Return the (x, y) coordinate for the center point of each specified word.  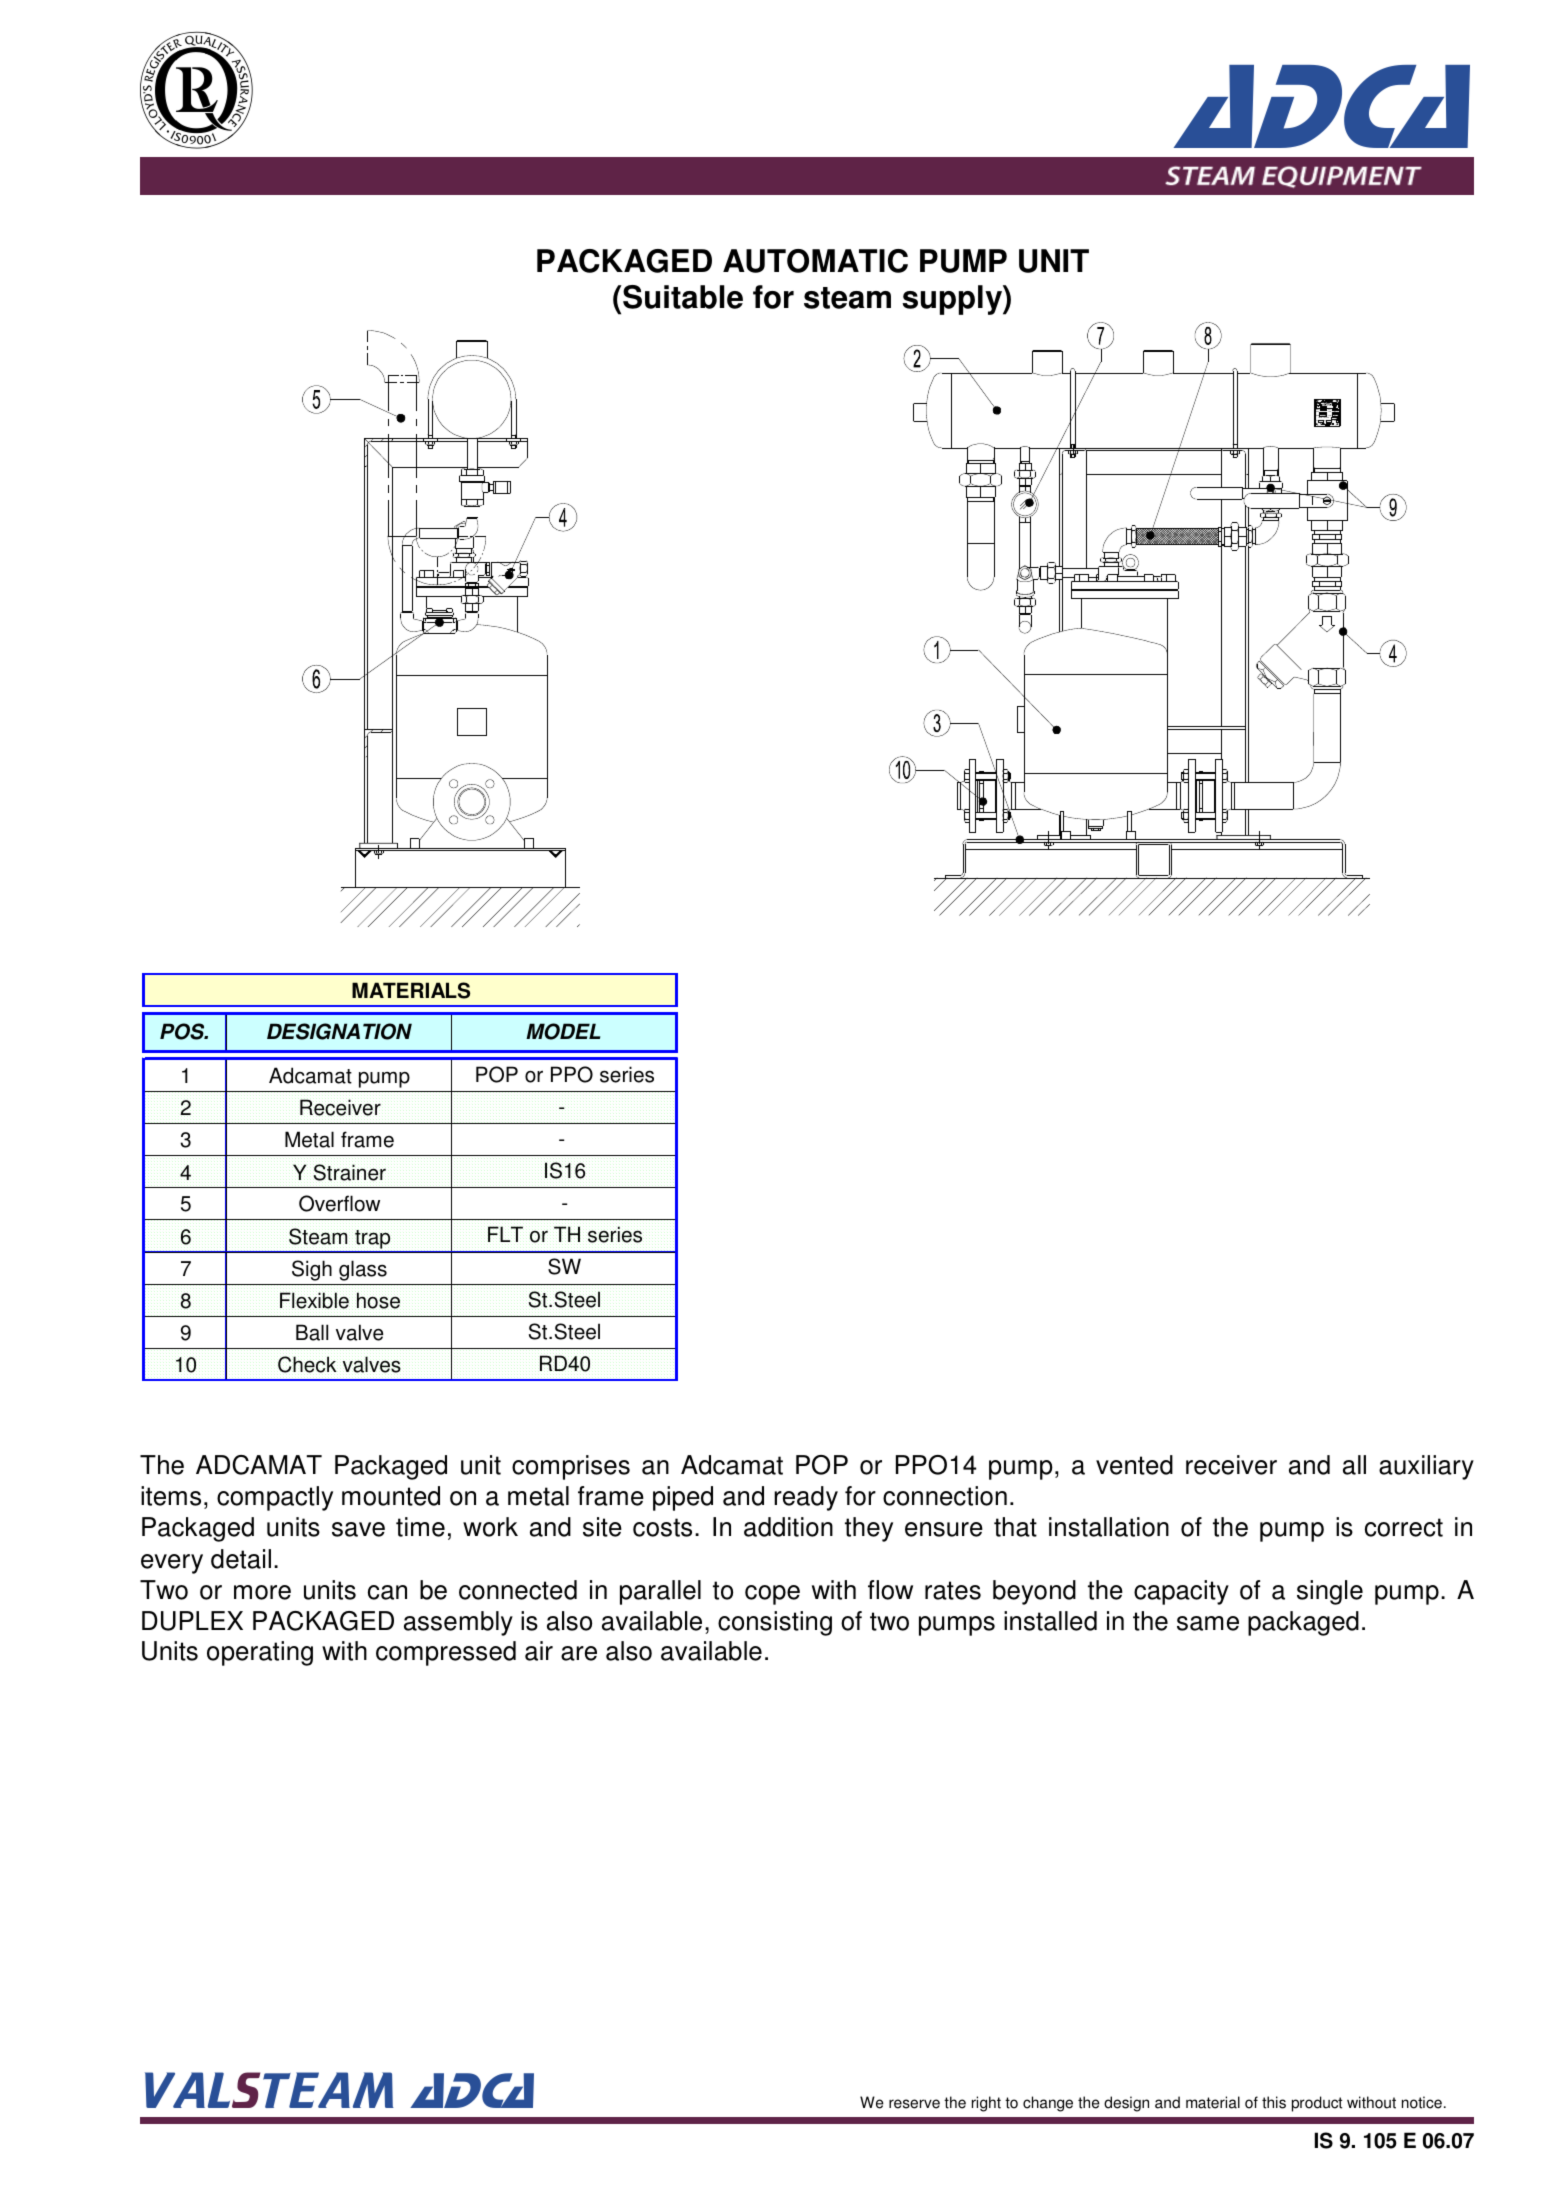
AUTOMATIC (815, 261)
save (358, 1529)
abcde (196, 90)
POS (183, 1031)
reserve (914, 2104)
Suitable (682, 297)
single (1330, 1592)
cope (772, 1595)
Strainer (349, 1172)
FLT (505, 1234)
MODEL (563, 1031)
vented (1134, 1465)
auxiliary (1426, 1467)
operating (260, 1653)
